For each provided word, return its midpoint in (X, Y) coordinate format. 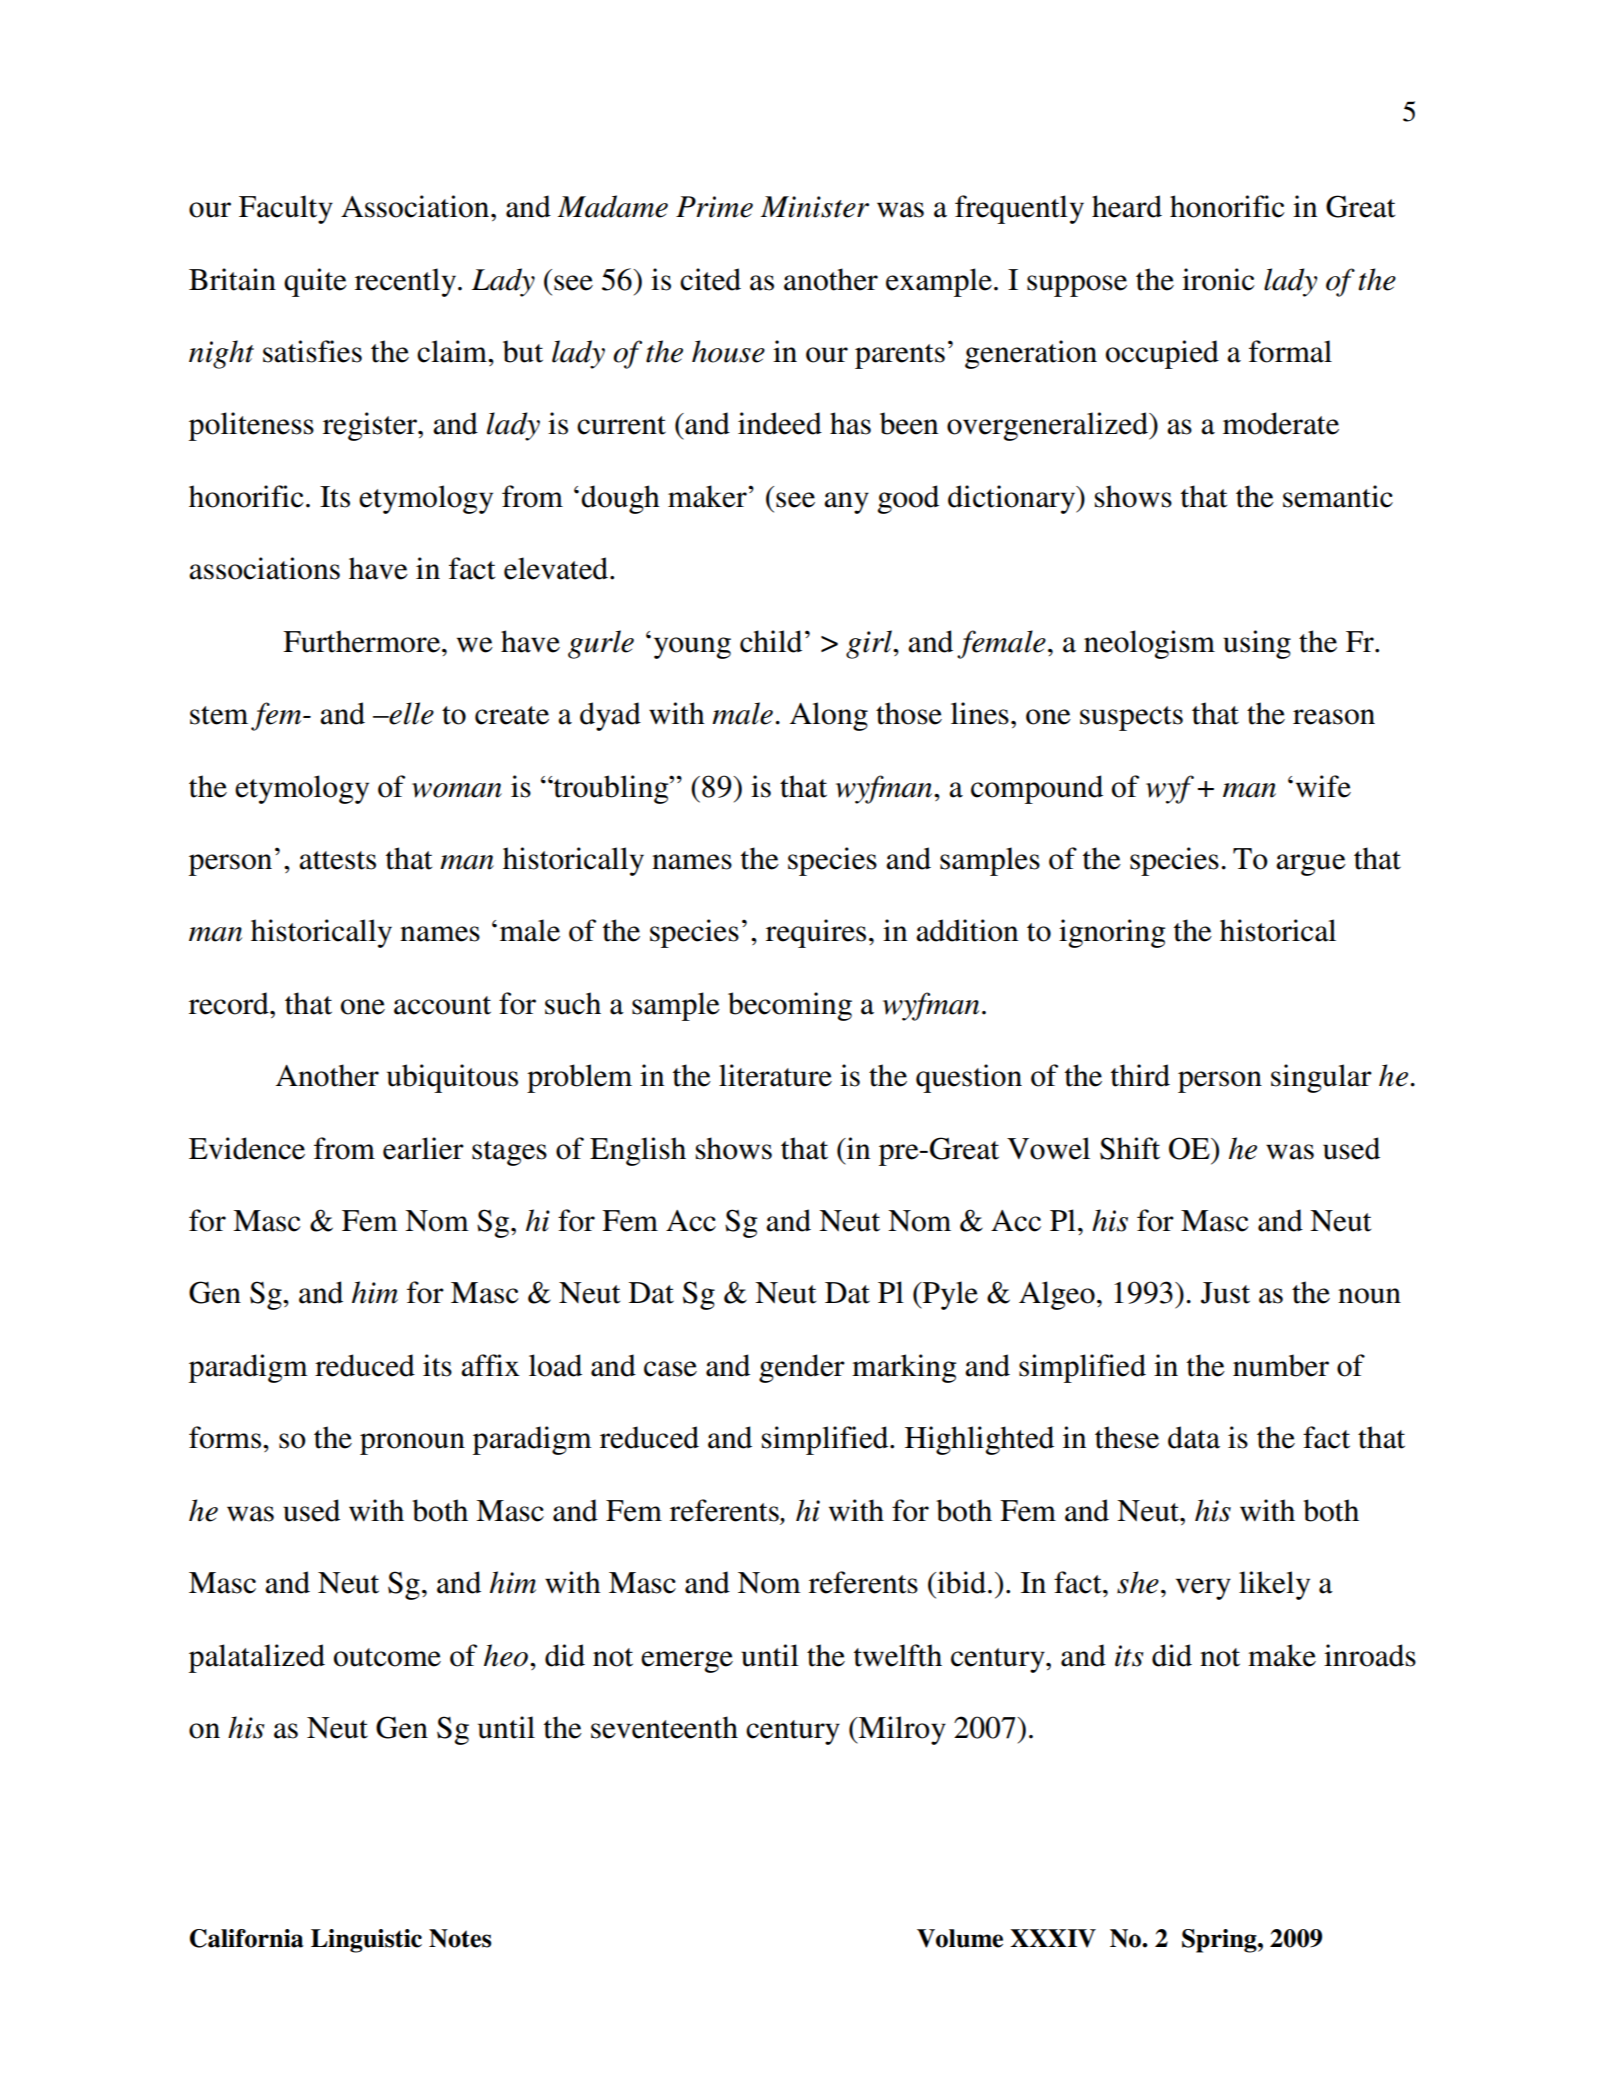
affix (490, 1365)
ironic (1218, 279)
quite (315, 282)
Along (829, 716)
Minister (815, 207)
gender (802, 1368)
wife (1323, 786)
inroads (1370, 1655)
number (1281, 1365)
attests (337, 860)
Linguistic (366, 1941)
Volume (960, 1938)
